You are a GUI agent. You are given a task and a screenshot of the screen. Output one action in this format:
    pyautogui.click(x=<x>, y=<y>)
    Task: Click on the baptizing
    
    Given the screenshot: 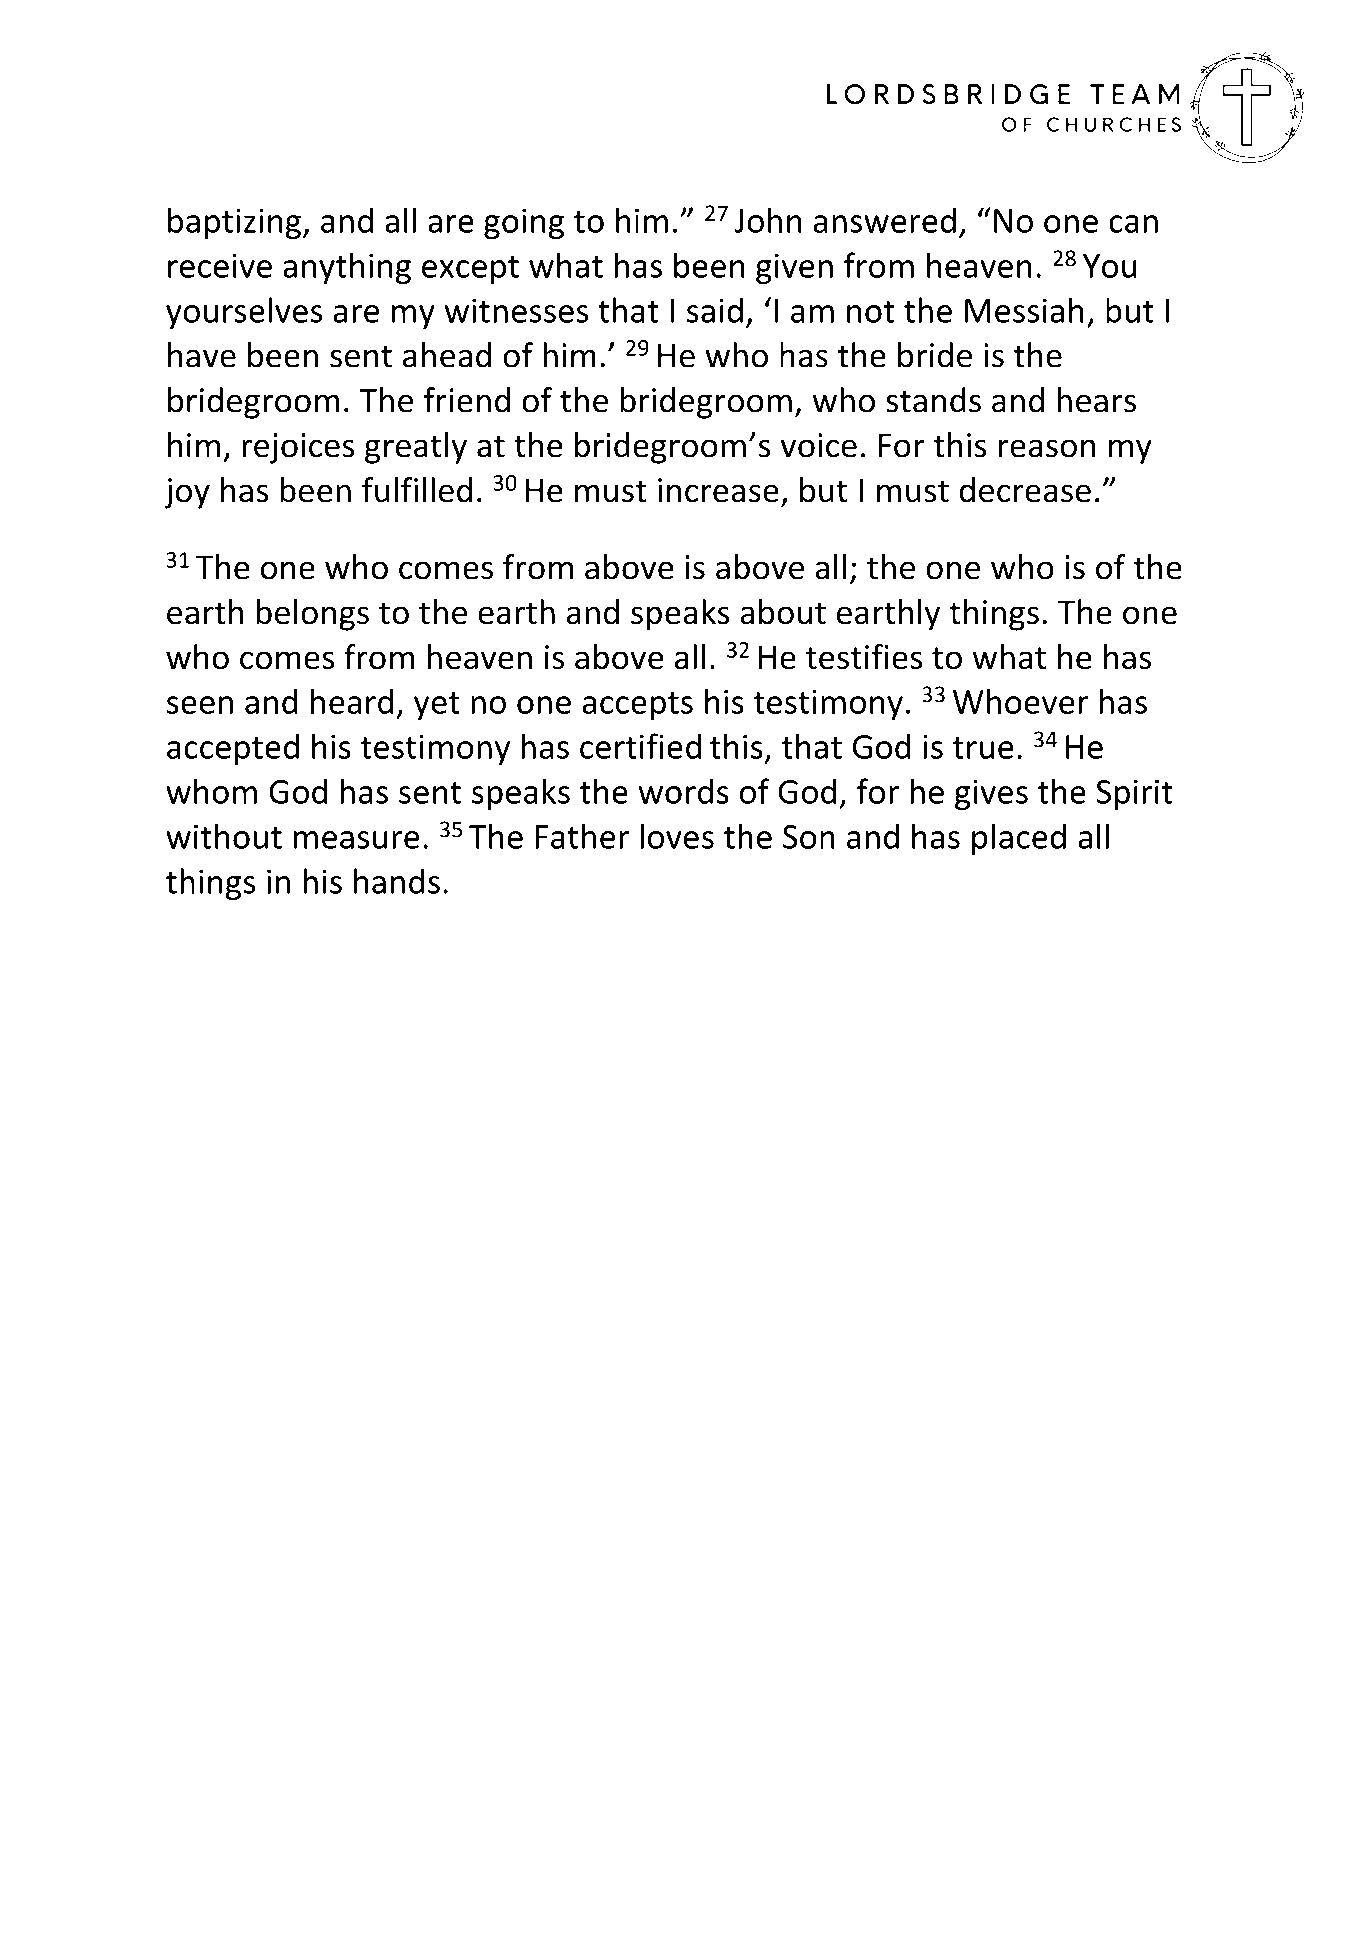 What is the action you would take?
    pyautogui.click(x=234, y=223)
